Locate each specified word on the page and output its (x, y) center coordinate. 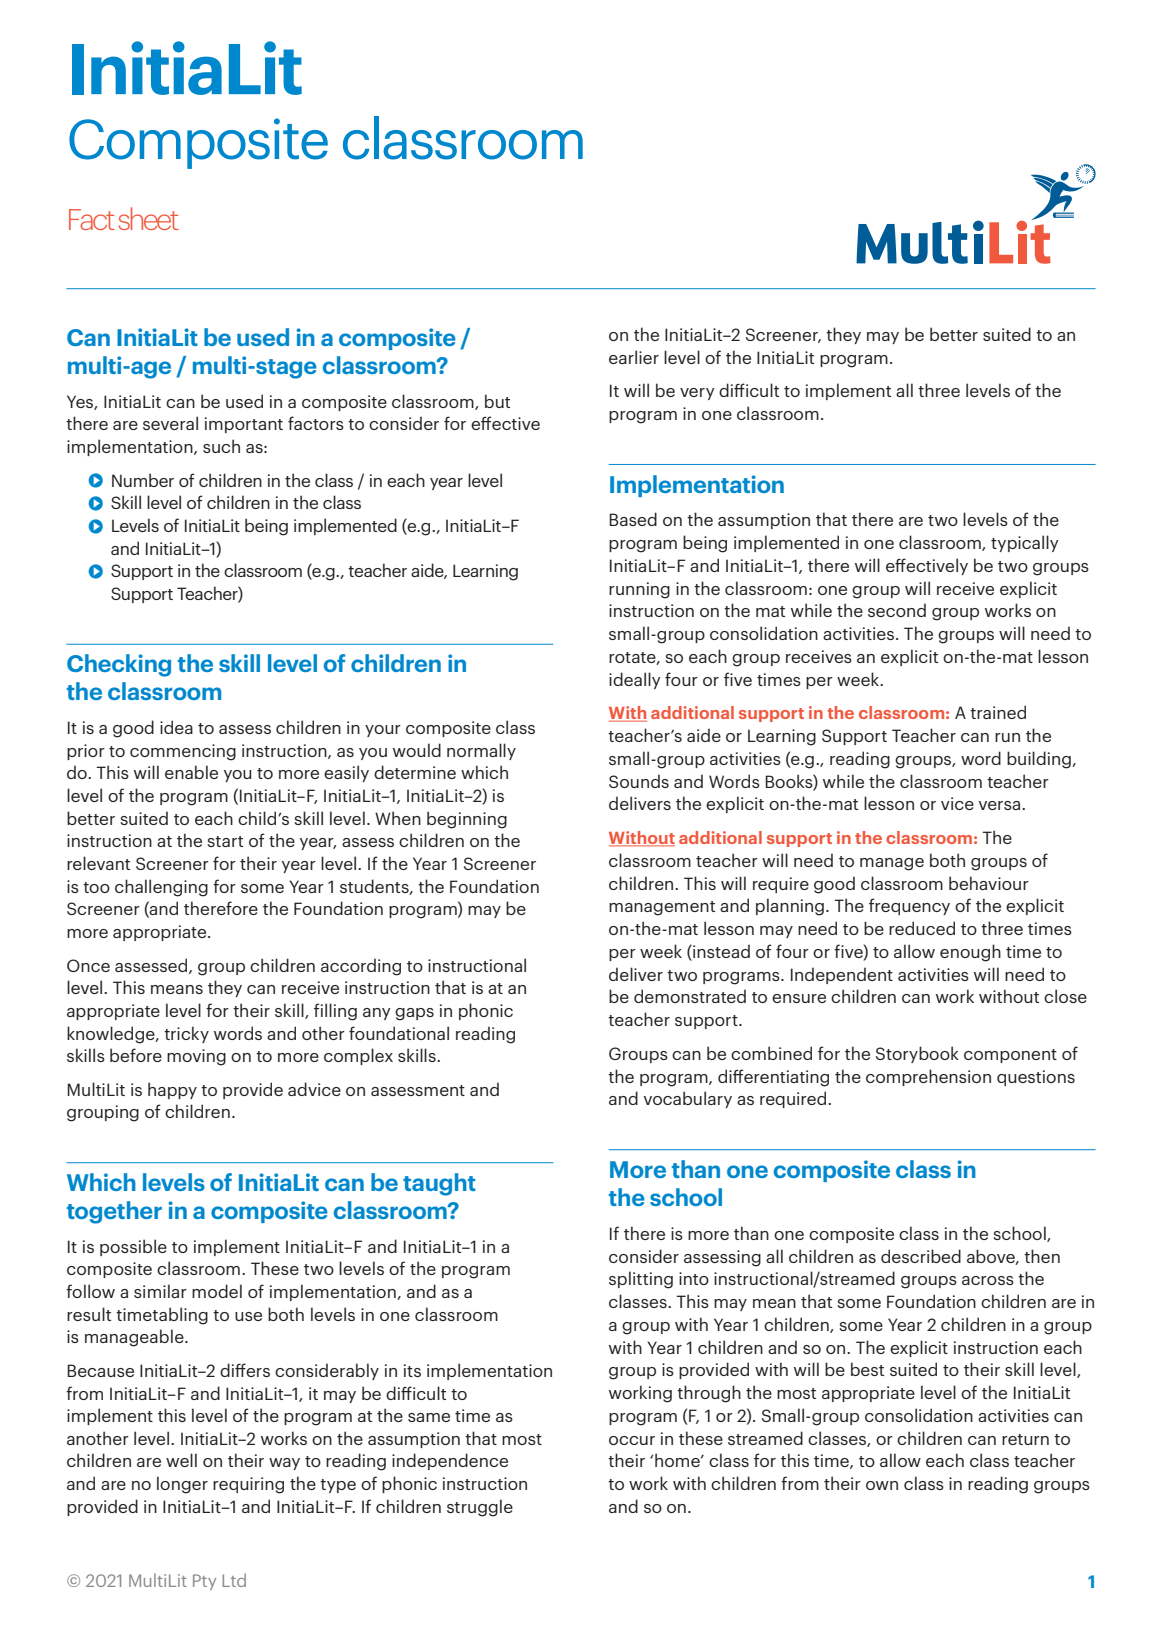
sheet (148, 218)
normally (481, 751)
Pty (204, 1582)
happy (172, 1090)
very (697, 394)
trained (998, 712)
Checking (119, 665)
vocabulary (688, 1099)
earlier (634, 357)
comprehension (928, 1077)
